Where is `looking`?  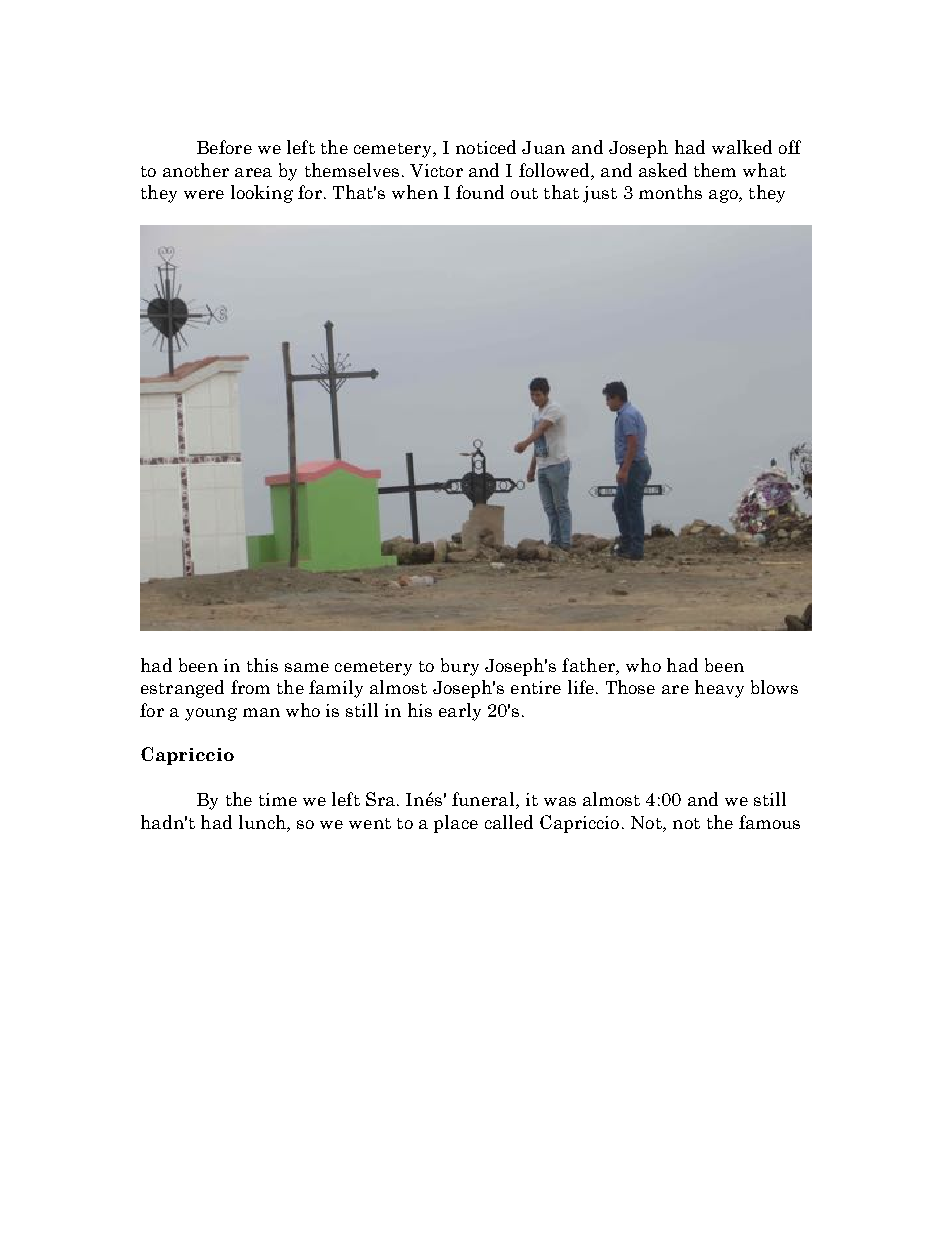 looking is located at coordinates (262, 194).
